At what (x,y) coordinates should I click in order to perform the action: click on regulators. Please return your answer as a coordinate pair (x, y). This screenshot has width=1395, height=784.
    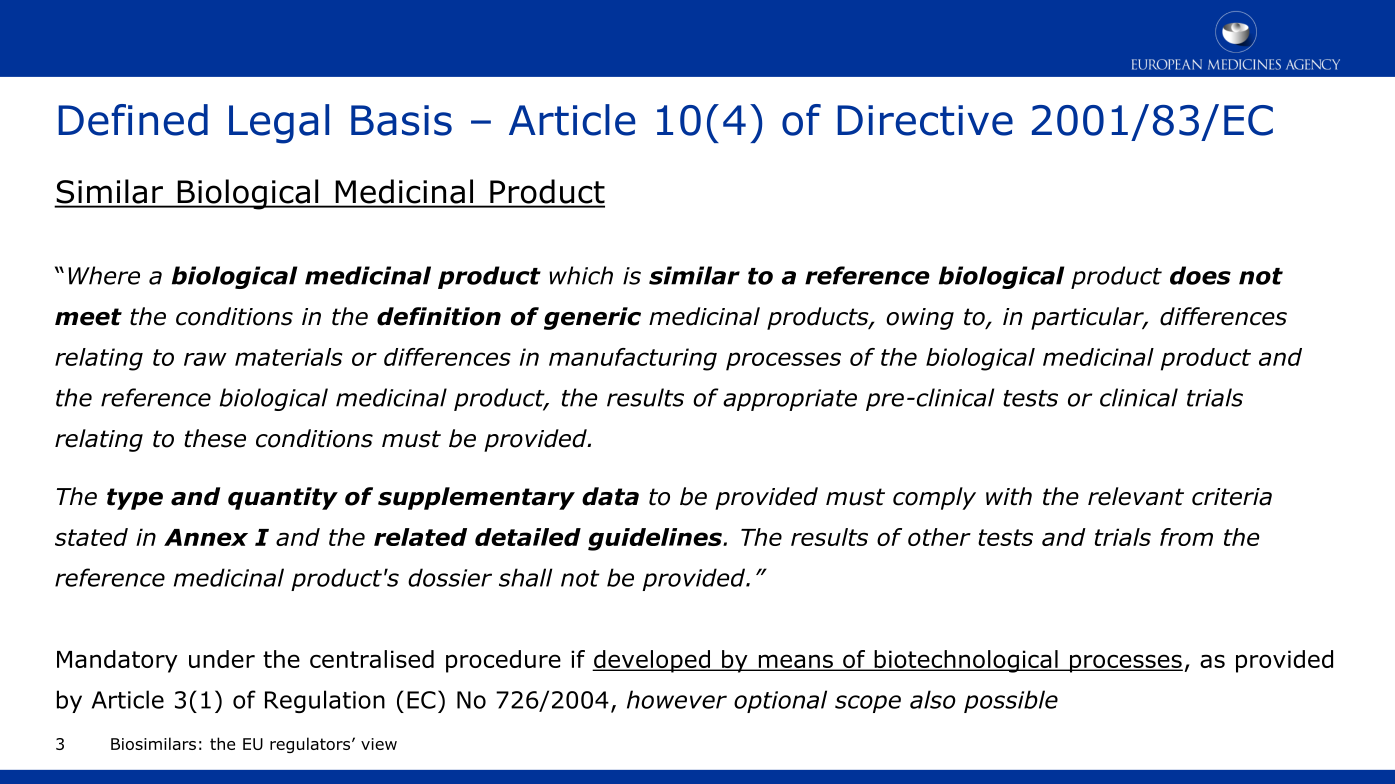
    Looking at the image, I should click on (311, 745).
